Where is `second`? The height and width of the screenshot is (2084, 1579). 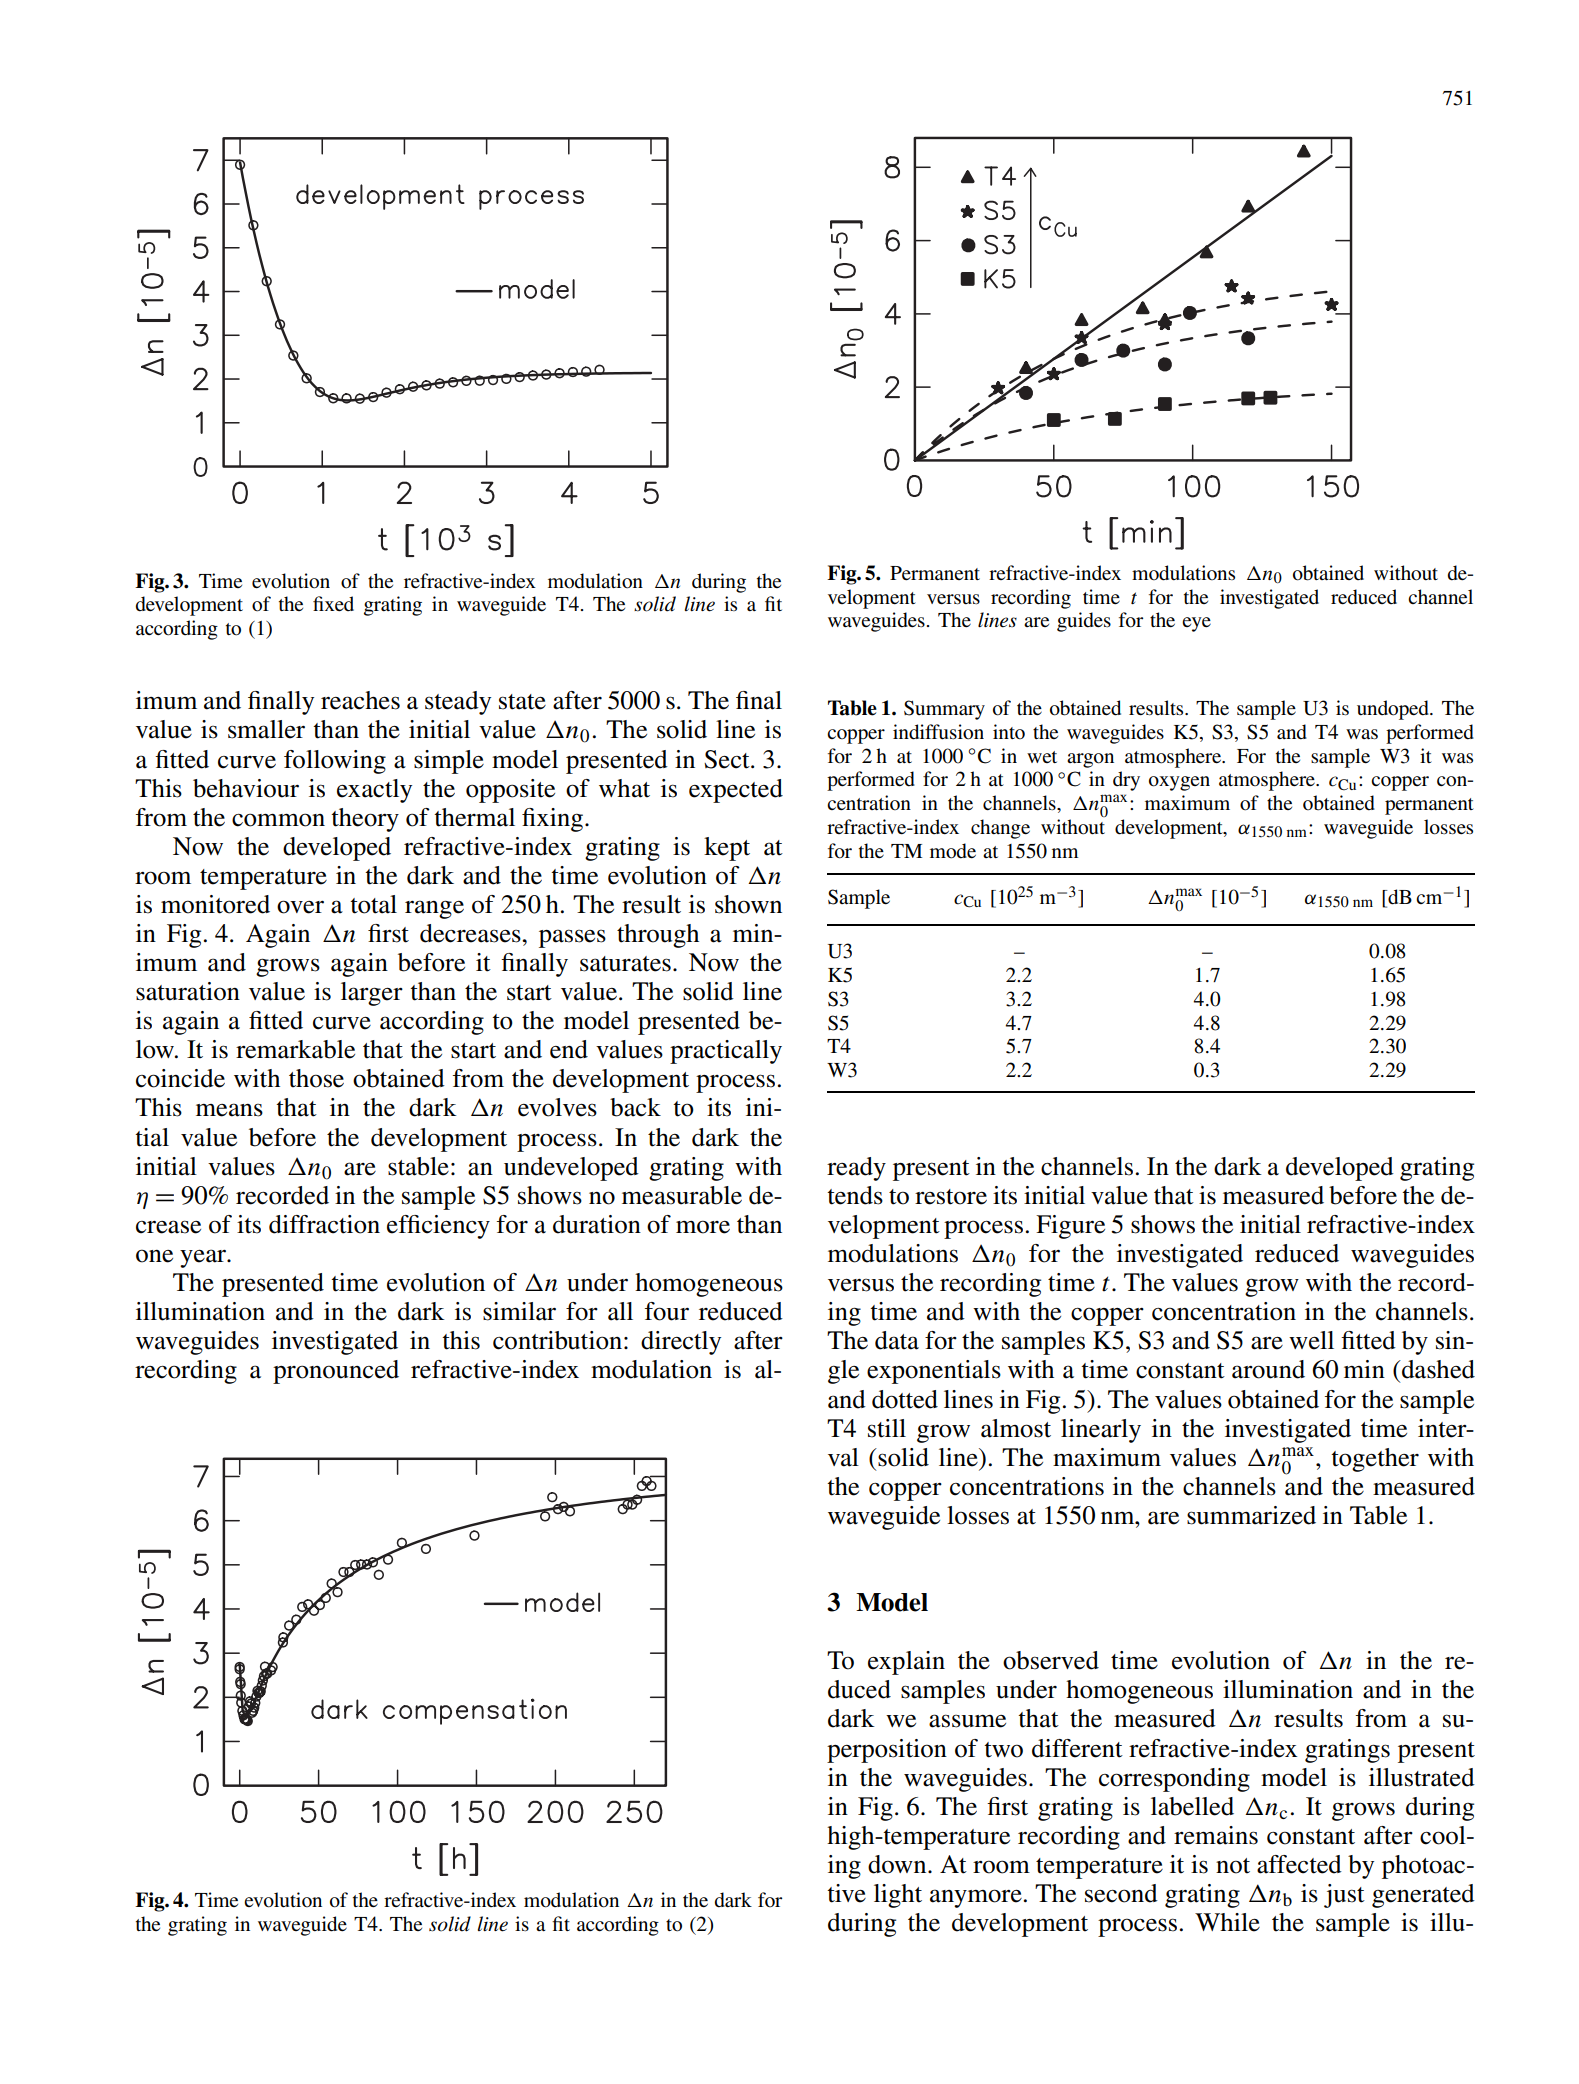
second is located at coordinates (1121, 1893).
